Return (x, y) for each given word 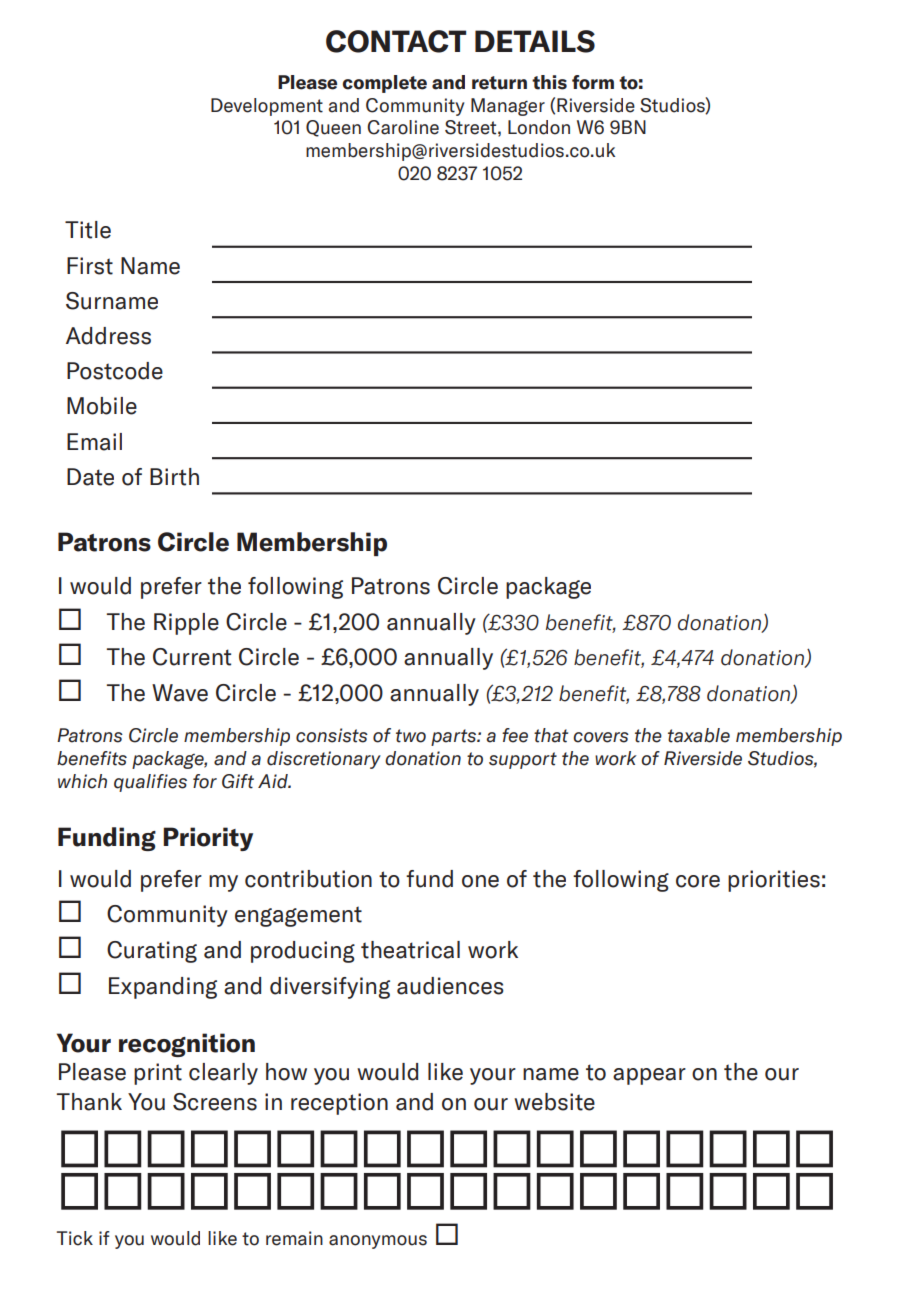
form (593, 82)
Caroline (403, 127)
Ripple (186, 624)
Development (267, 107)
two (411, 736)
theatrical (410, 950)
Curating (152, 952)
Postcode (115, 371)
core (698, 881)
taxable (699, 735)
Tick (75, 1238)
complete (385, 84)
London (539, 127)
